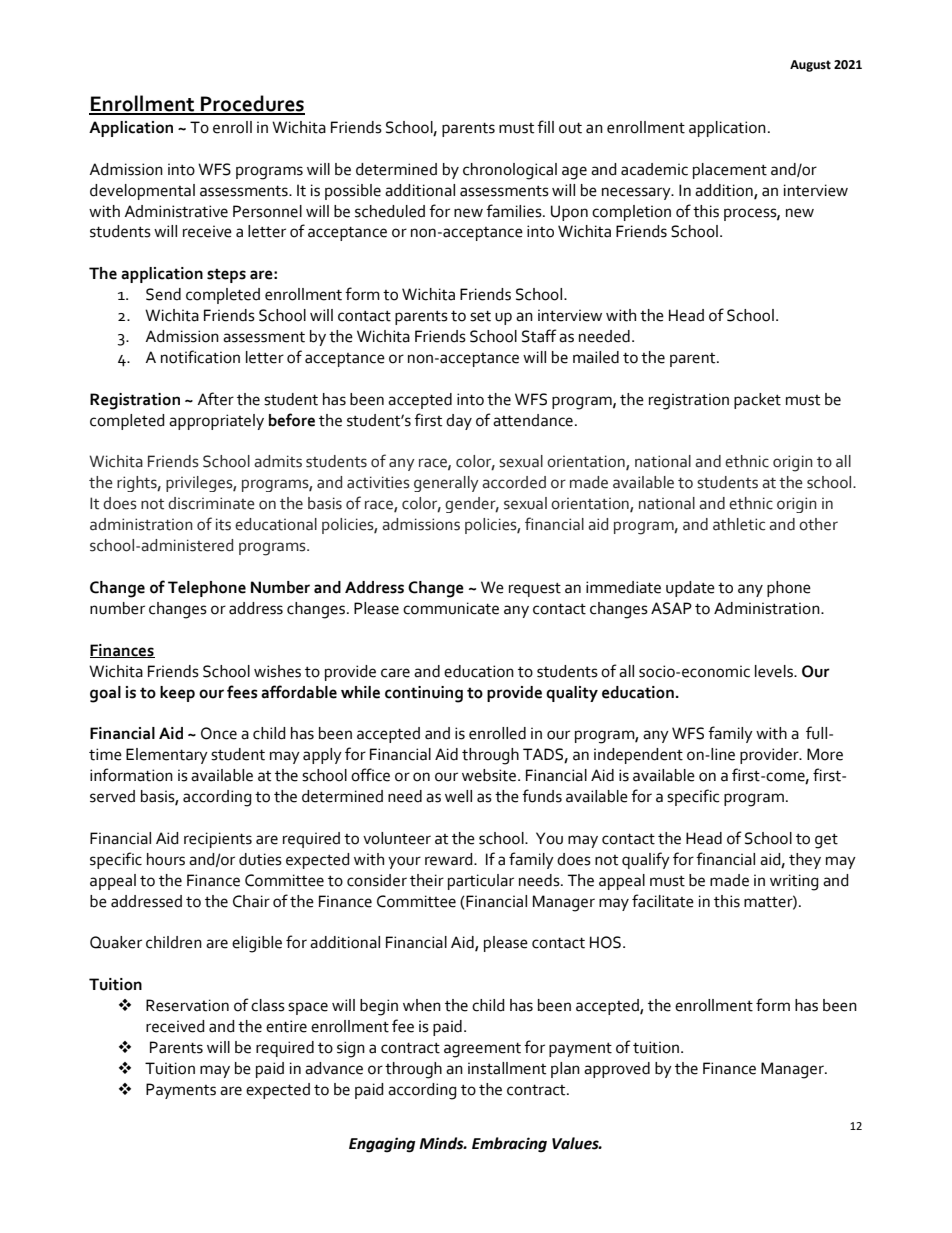 Image resolution: width=952 pixels, height=1233 pixels. I want to click on Embracing, so click(509, 1145).
